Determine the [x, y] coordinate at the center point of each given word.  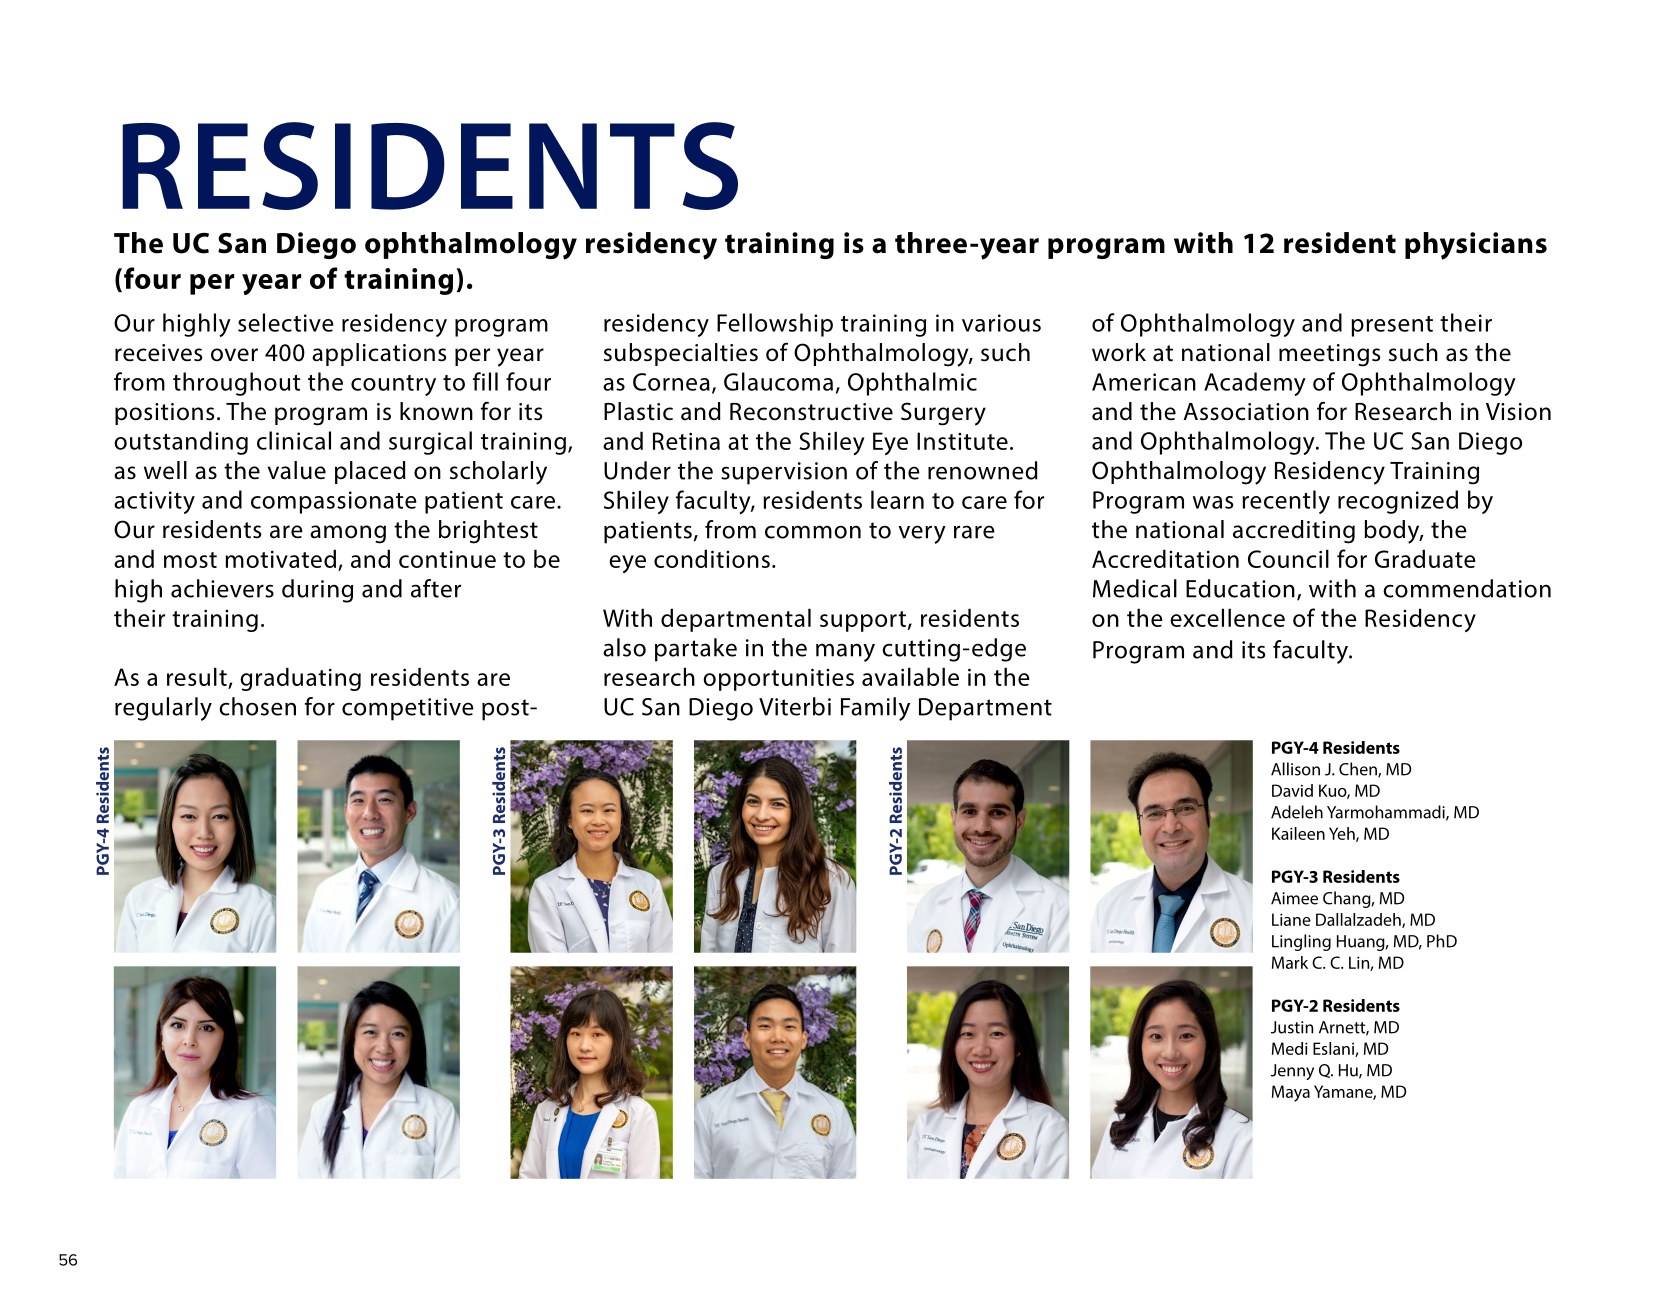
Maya [1291, 1093]
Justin [1292, 1027]
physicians [1476, 246]
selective [286, 322]
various [1001, 323]
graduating [300, 679]
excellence [1227, 617]
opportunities [778, 679]
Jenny [1292, 1072]
